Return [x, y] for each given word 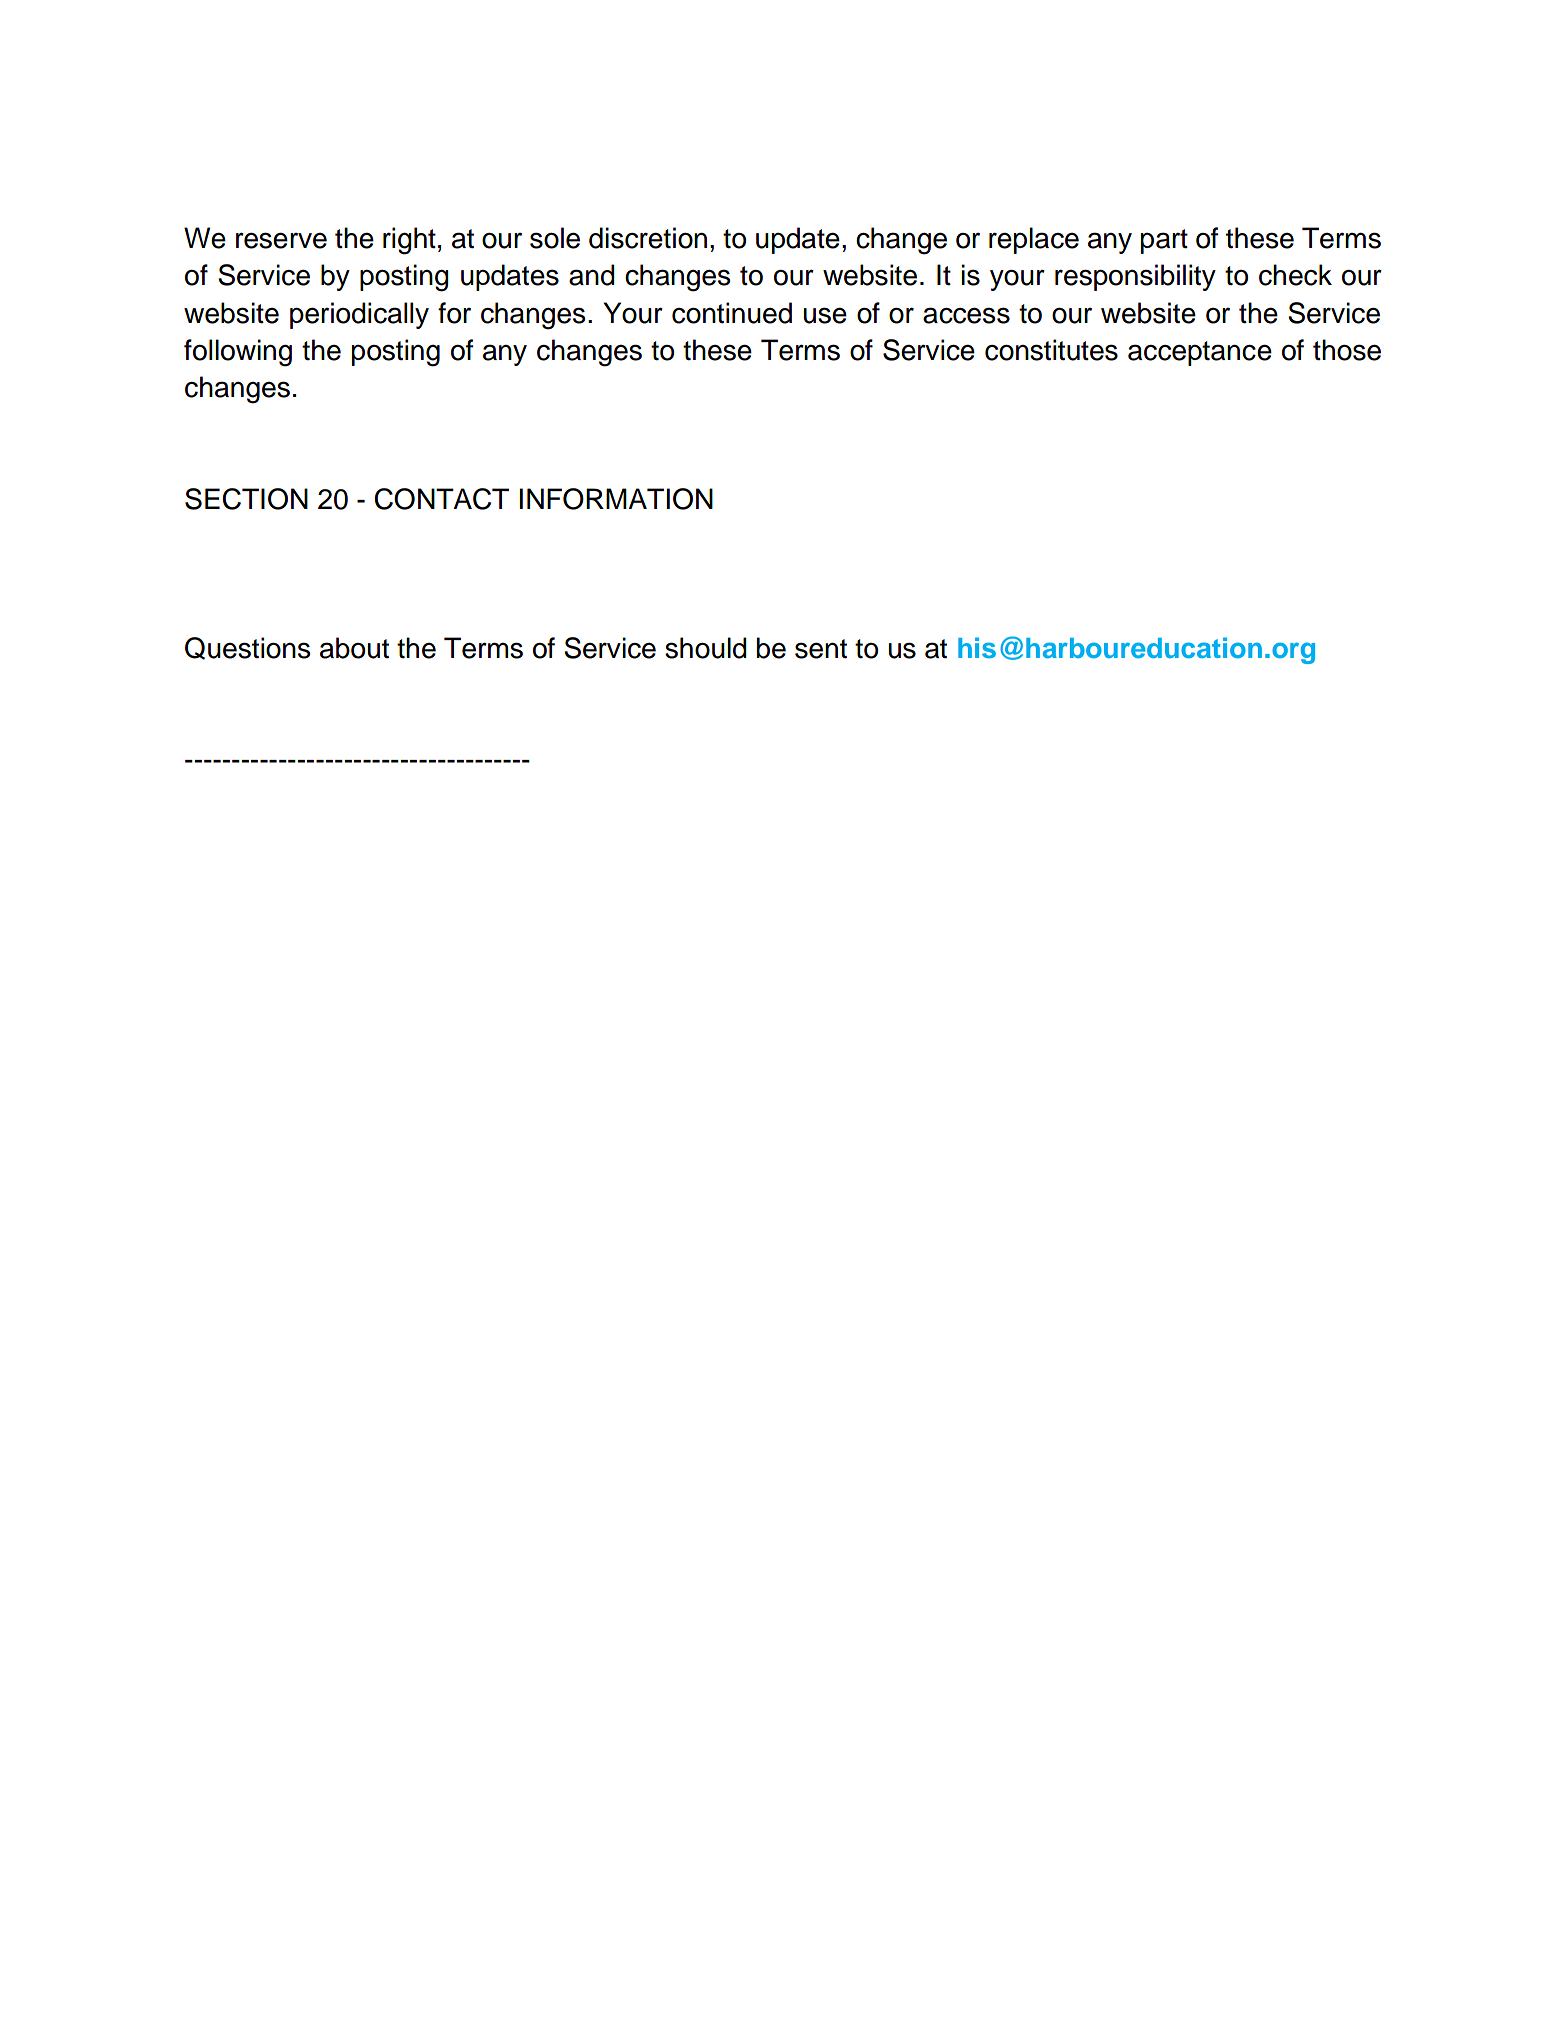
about [354, 648]
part [1164, 241]
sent [821, 649]
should [706, 648]
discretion [648, 238]
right [409, 241]
